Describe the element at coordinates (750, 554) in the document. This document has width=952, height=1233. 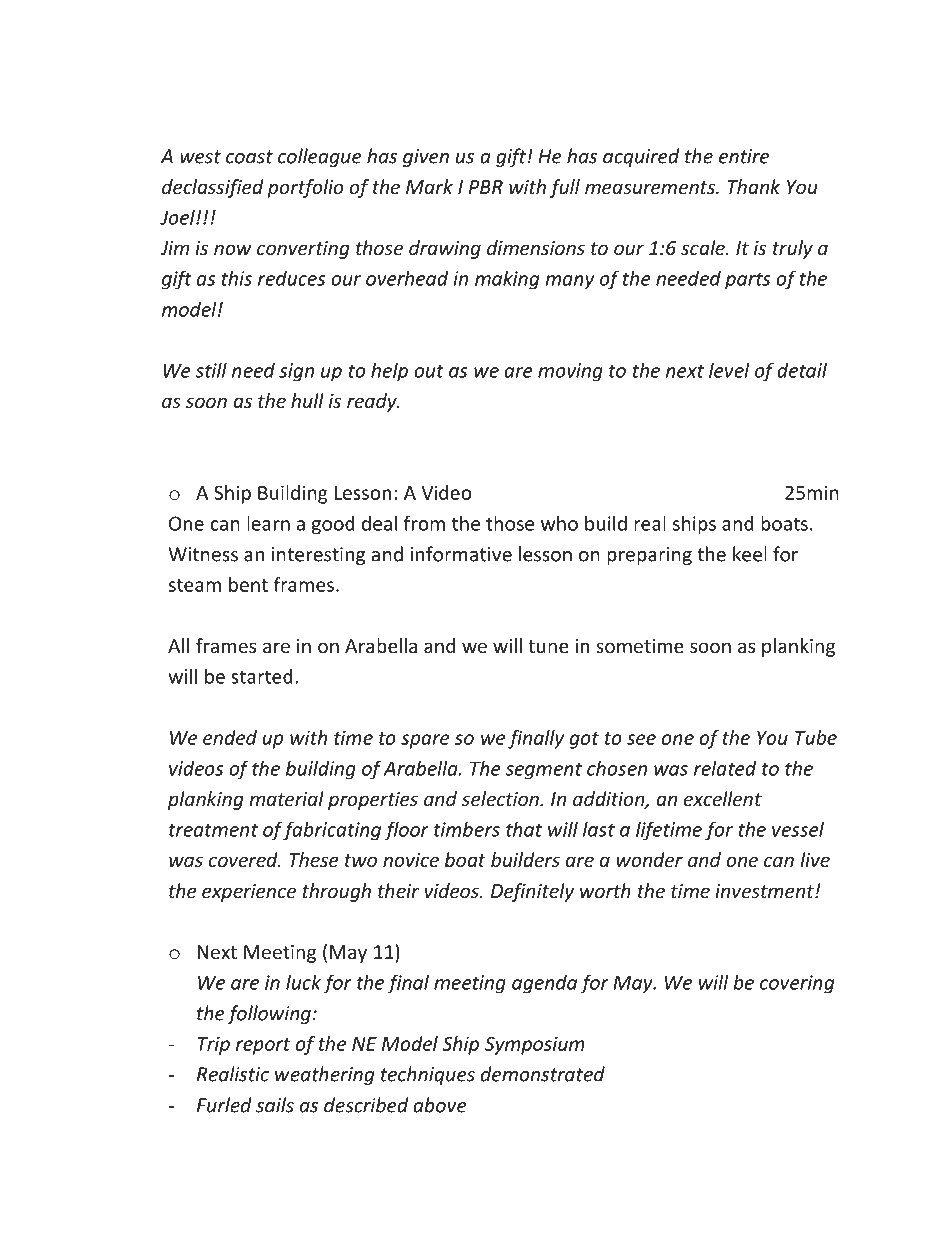
I see `keel` at that location.
